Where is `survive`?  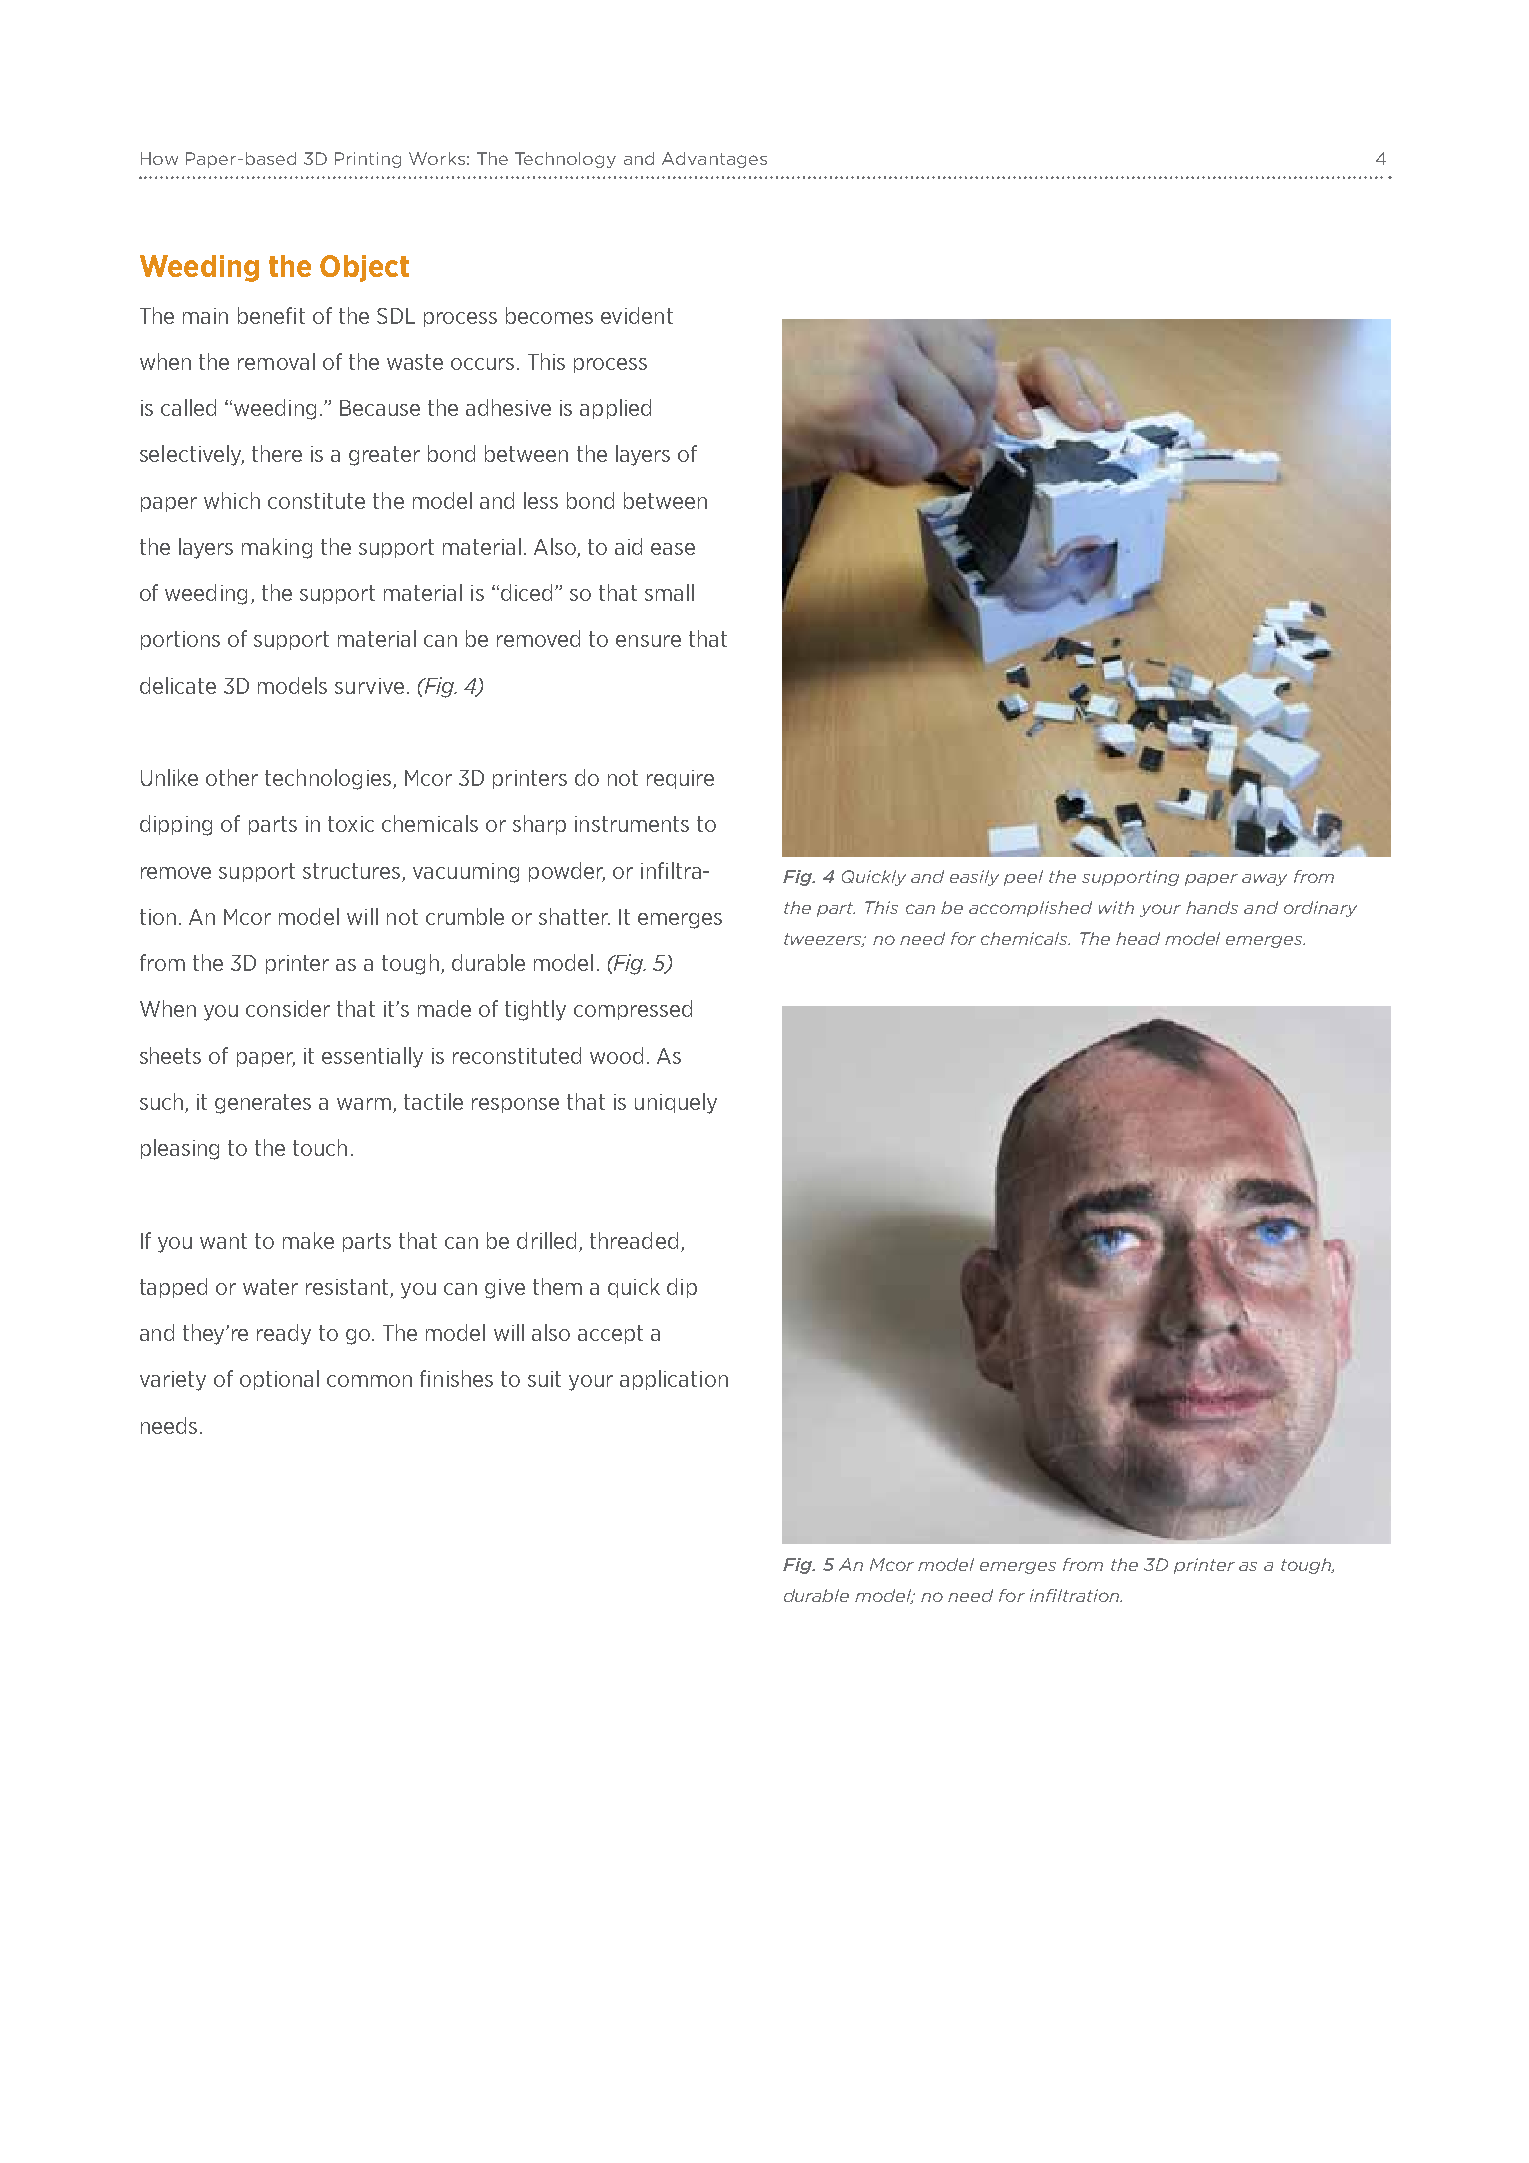
survive is located at coordinates (369, 686).
